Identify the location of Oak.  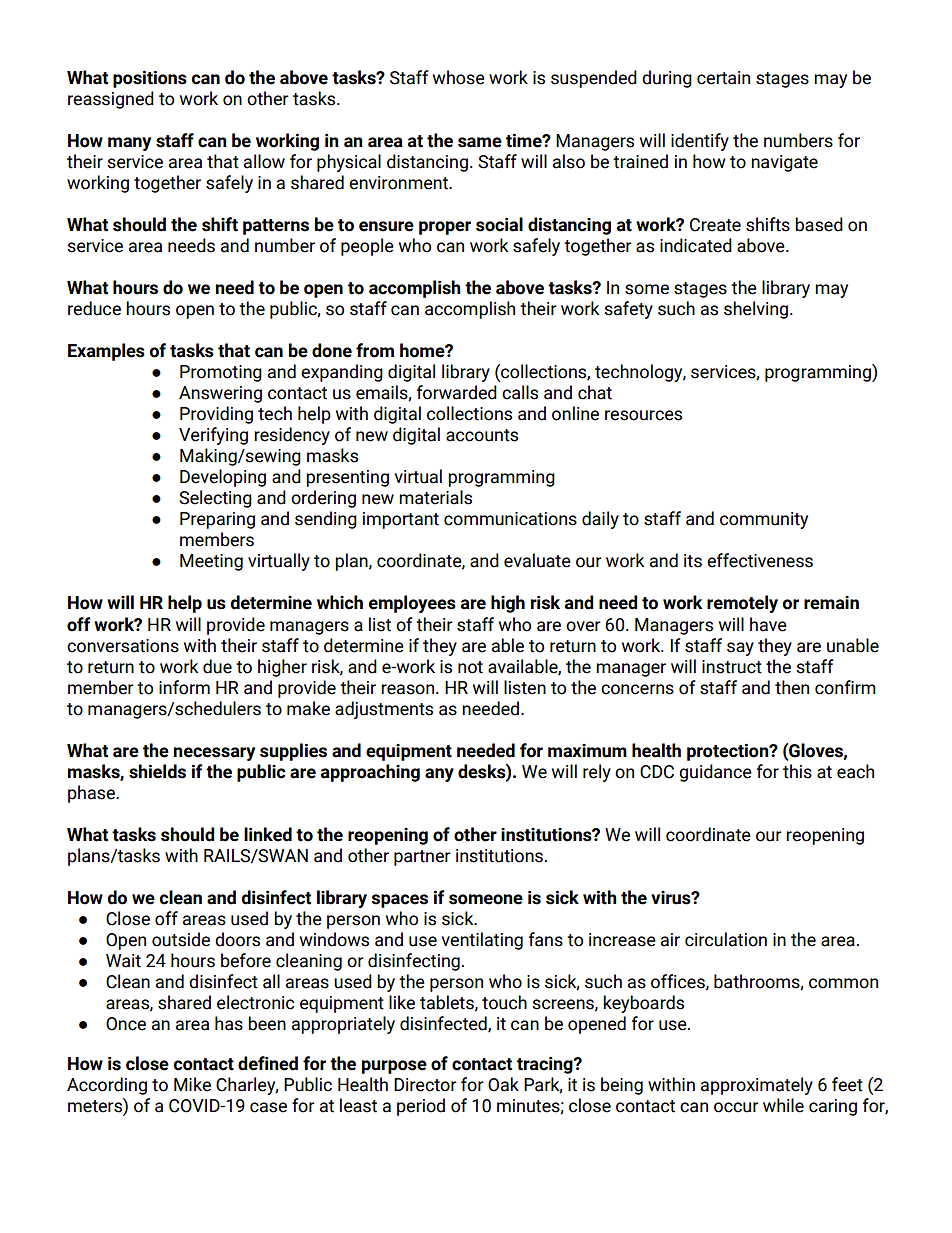
(503, 1084).
